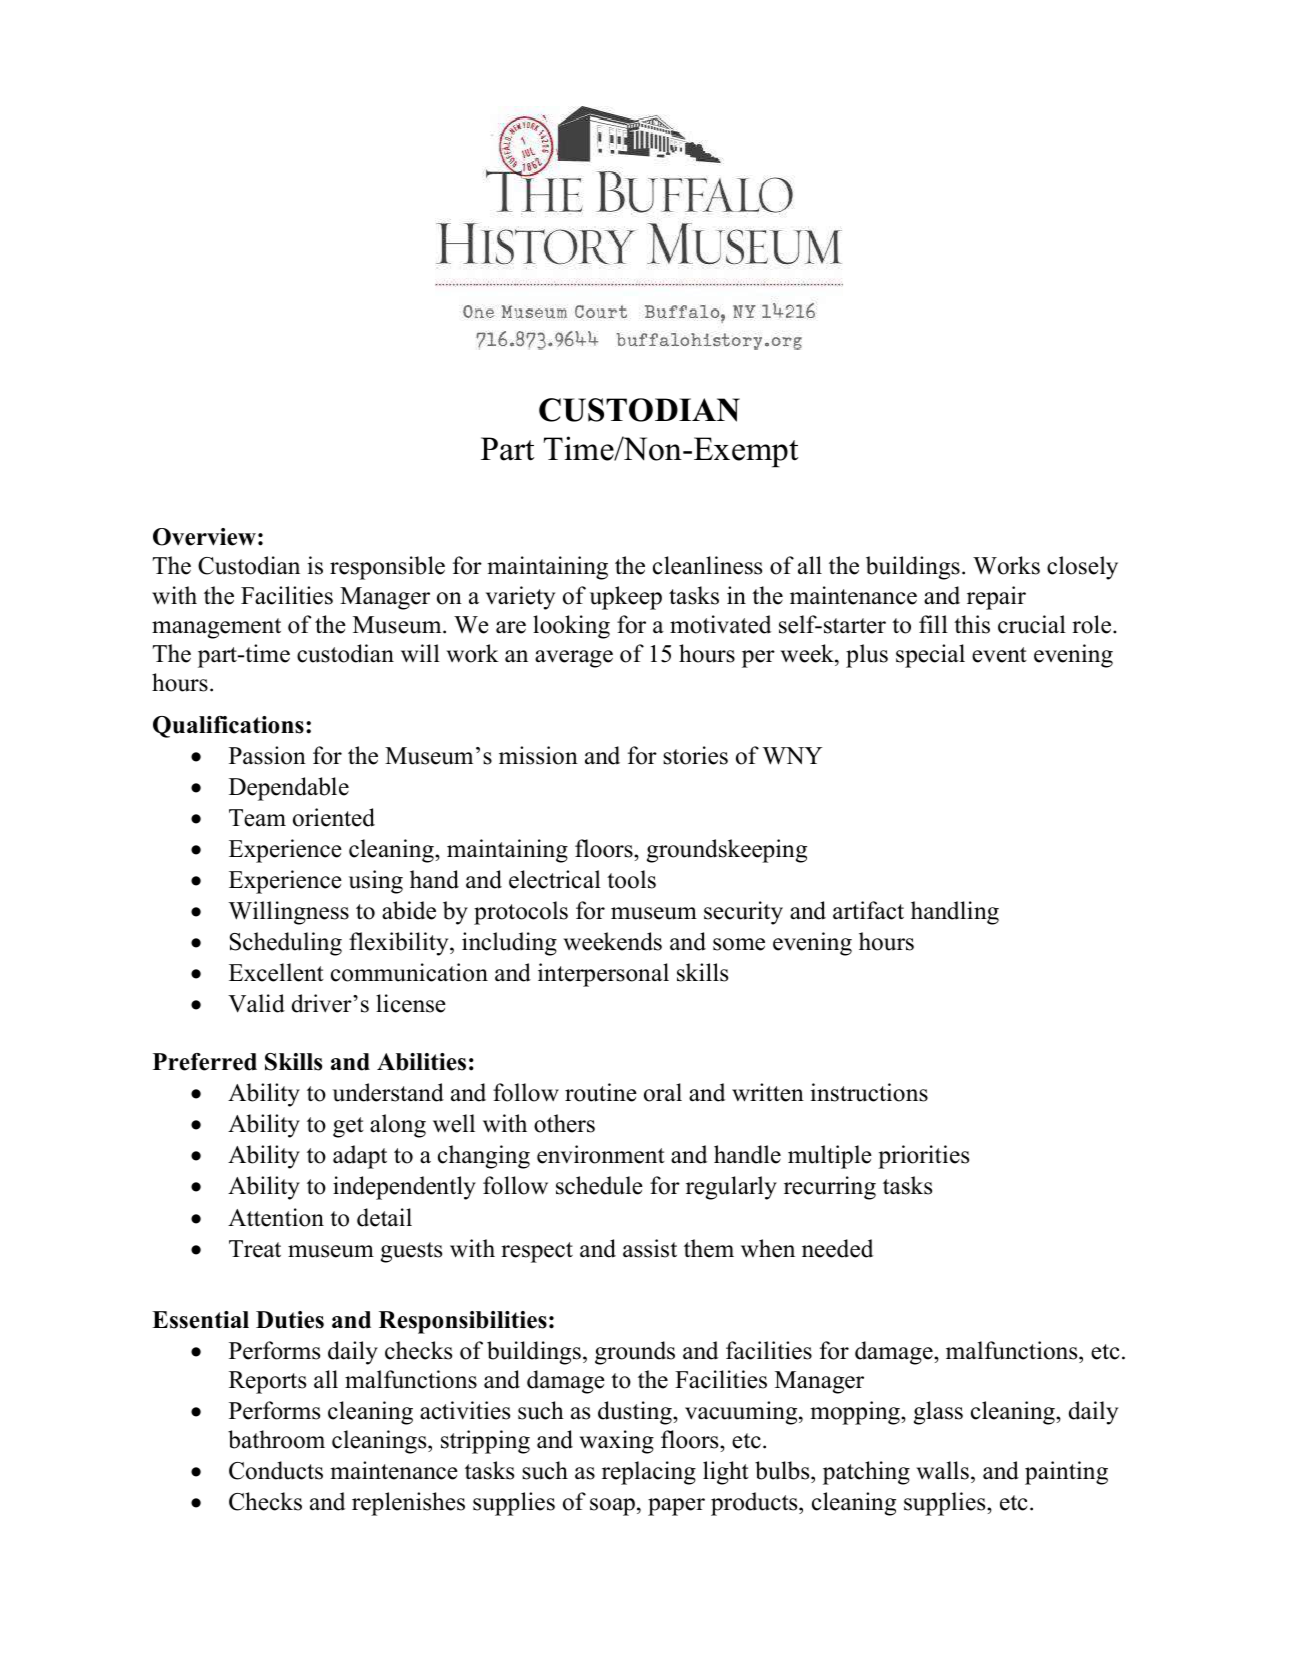 The image size is (1294, 1675). I want to click on cleanliness, so click(707, 565).
